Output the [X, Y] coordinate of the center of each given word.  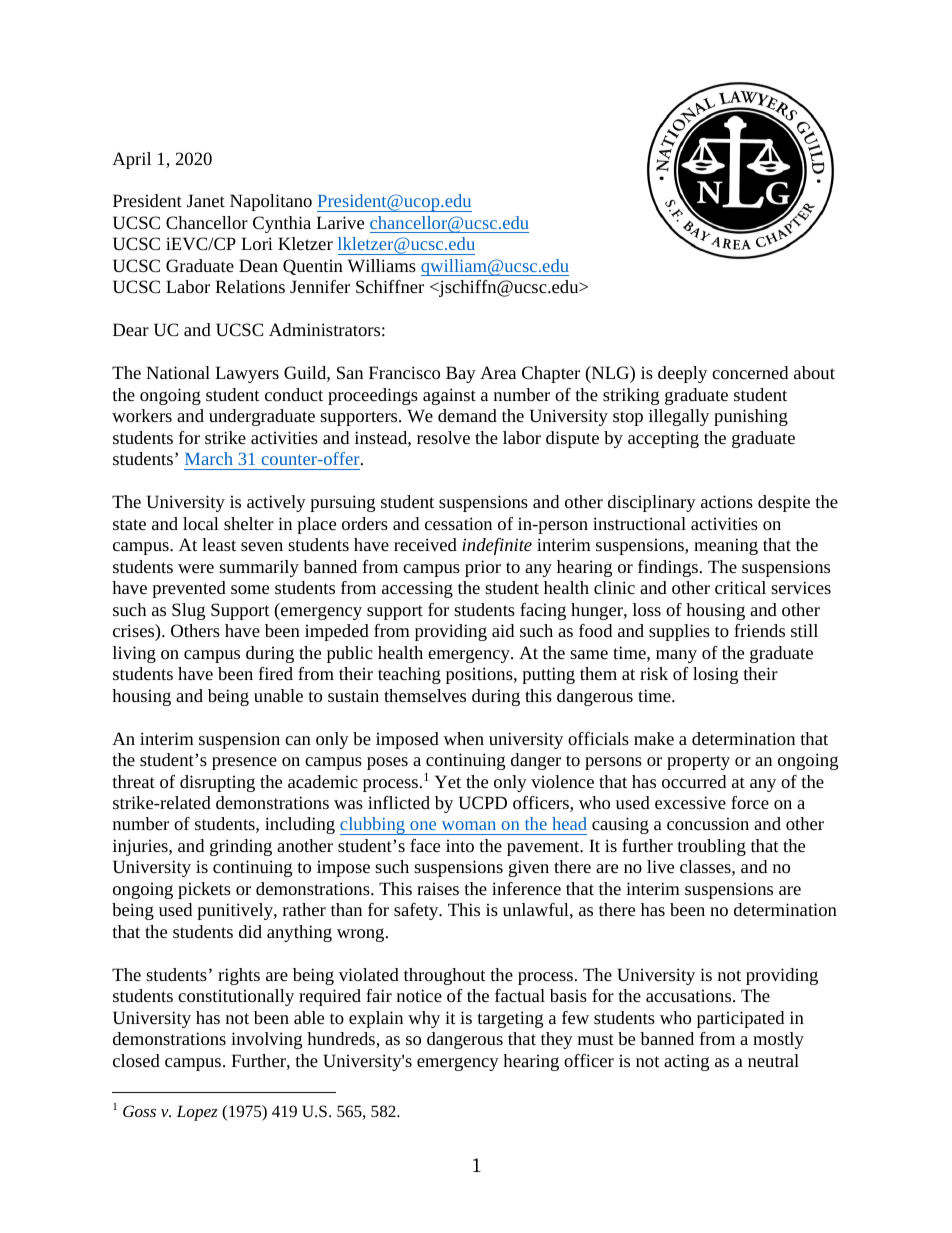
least [219, 544]
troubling [712, 847]
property [698, 762]
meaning [726, 546]
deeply [682, 374]
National [178, 372]
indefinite [497, 546]
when [463, 738]
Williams [382, 265]
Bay [461, 374]
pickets [204, 890]
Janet [206, 200]
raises [438, 888]
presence [244, 763]
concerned [750, 372]
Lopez [197, 1113]
